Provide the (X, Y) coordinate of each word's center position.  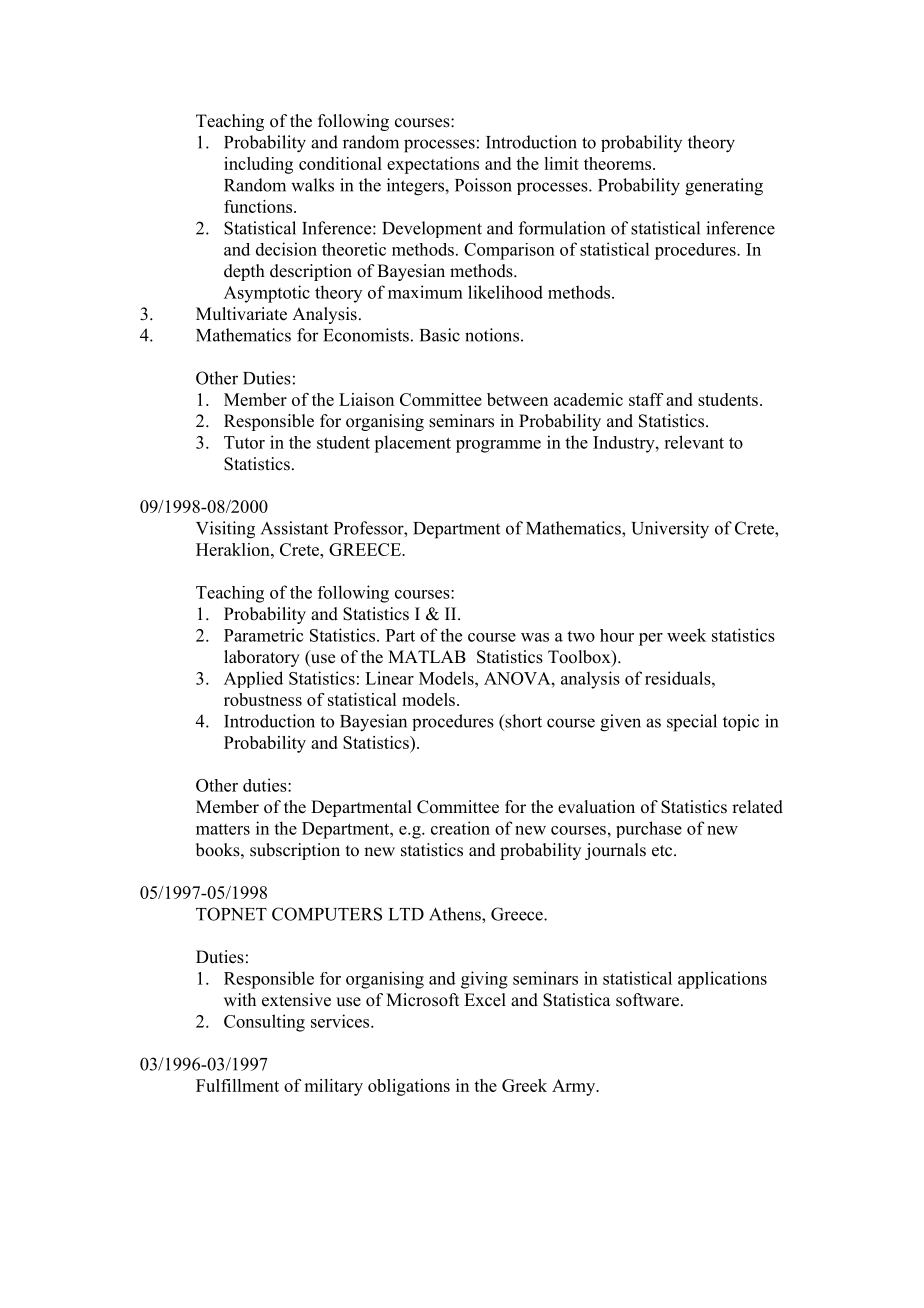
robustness (263, 699)
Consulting (264, 1023)
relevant (694, 442)
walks (312, 185)
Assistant (294, 528)
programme (498, 446)
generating (724, 187)
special (692, 723)
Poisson (483, 185)
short (522, 721)
